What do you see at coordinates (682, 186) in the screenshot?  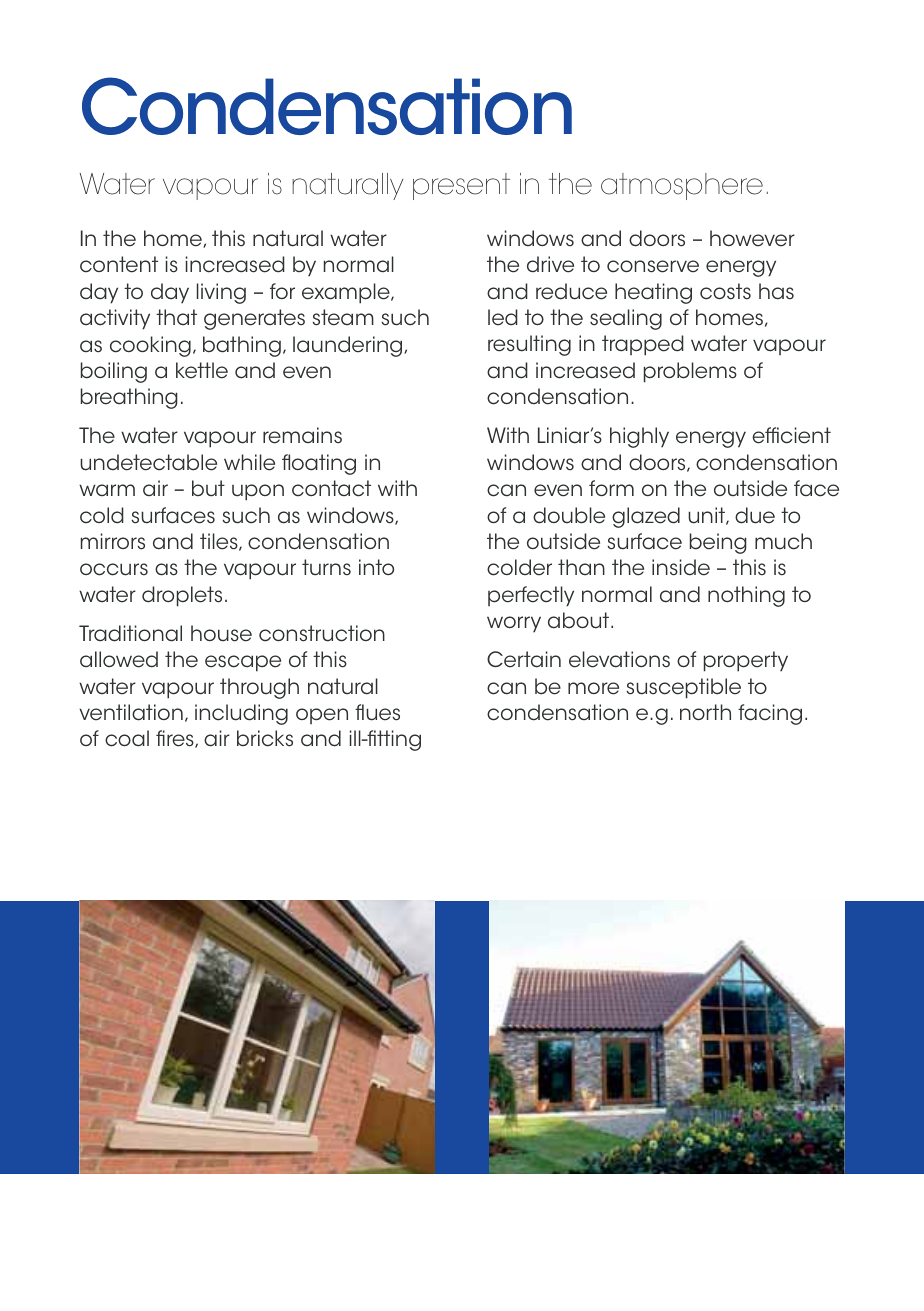 I see `atmosphere` at bounding box center [682, 186].
